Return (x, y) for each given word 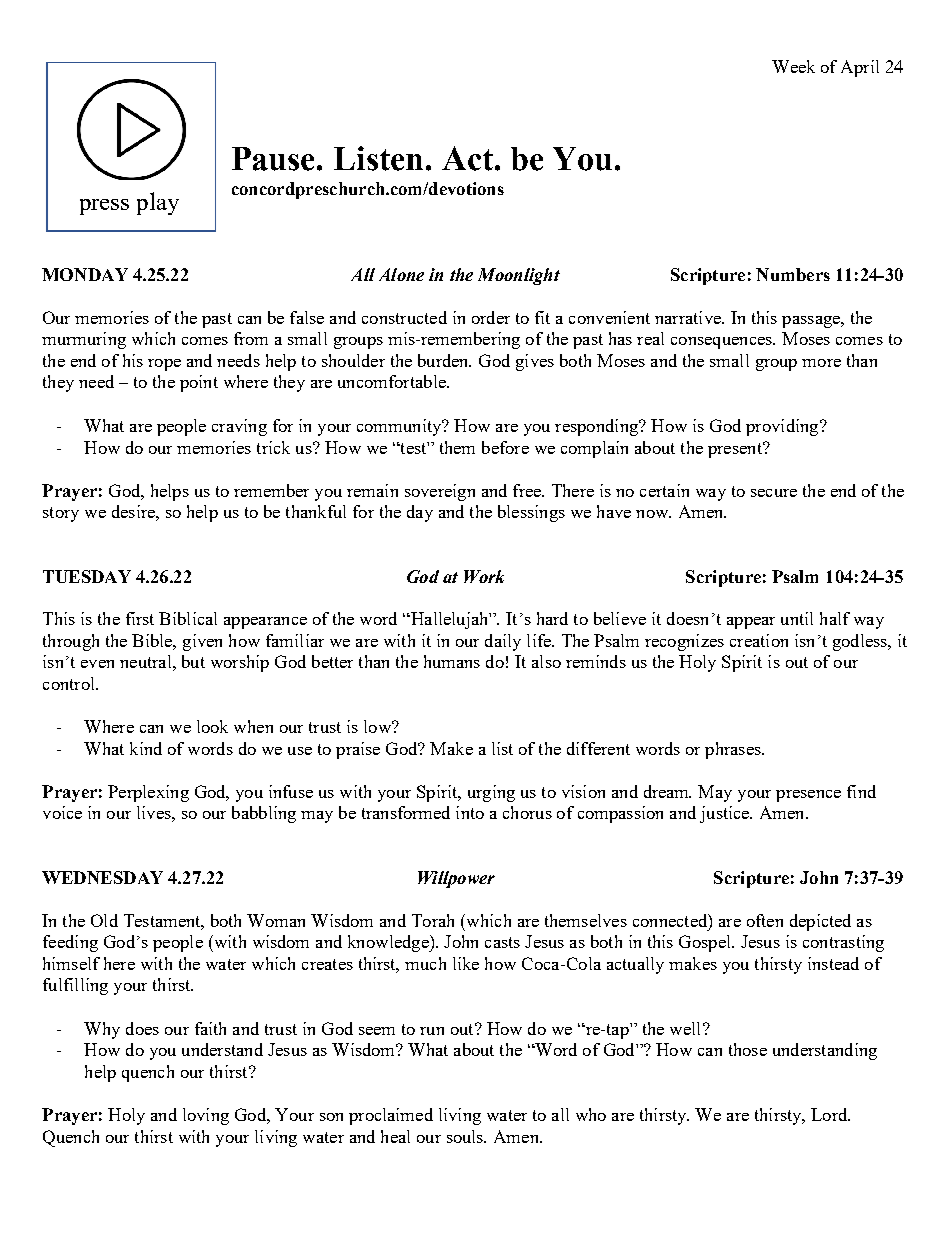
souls (466, 1136)
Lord (830, 1114)
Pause (275, 159)
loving (206, 1116)
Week (793, 66)
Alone (401, 274)
